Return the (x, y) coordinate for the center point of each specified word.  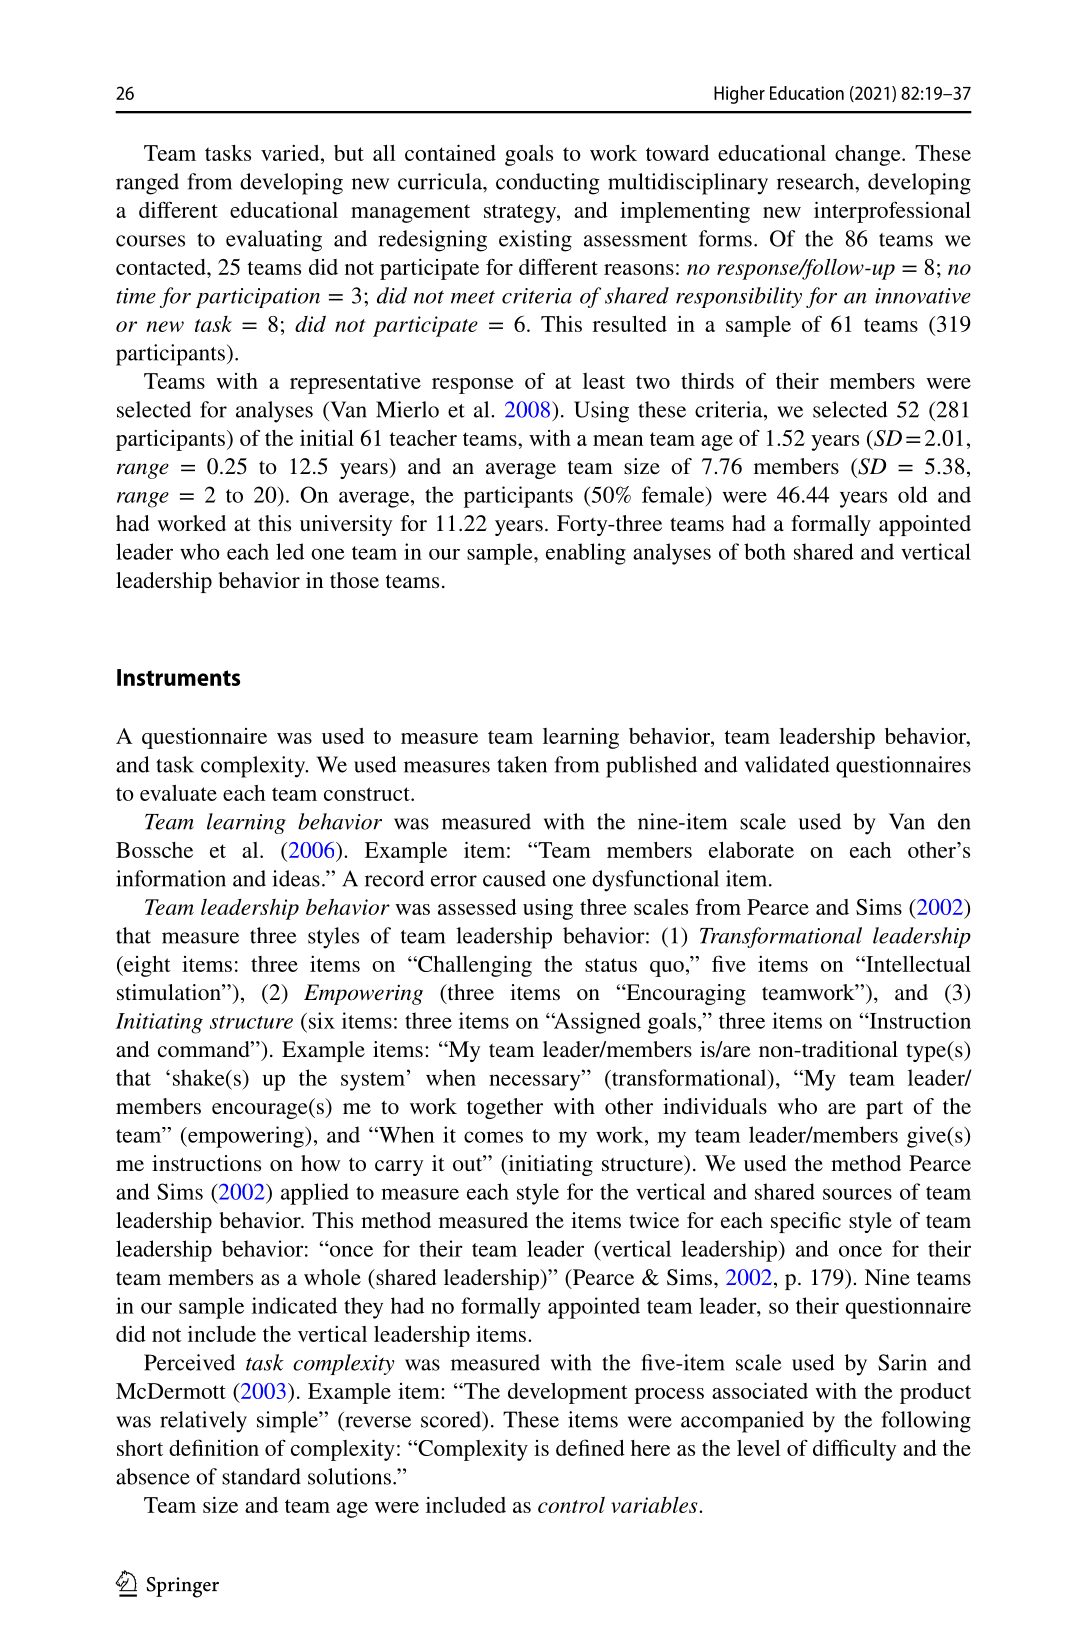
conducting (548, 184)
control (571, 1504)
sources (857, 1194)
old (913, 494)
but (349, 153)
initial (327, 437)
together (505, 1108)
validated (787, 764)
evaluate (178, 793)
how (320, 1163)
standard (261, 1476)
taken (522, 764)
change (869, 155)
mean (618, 440)
